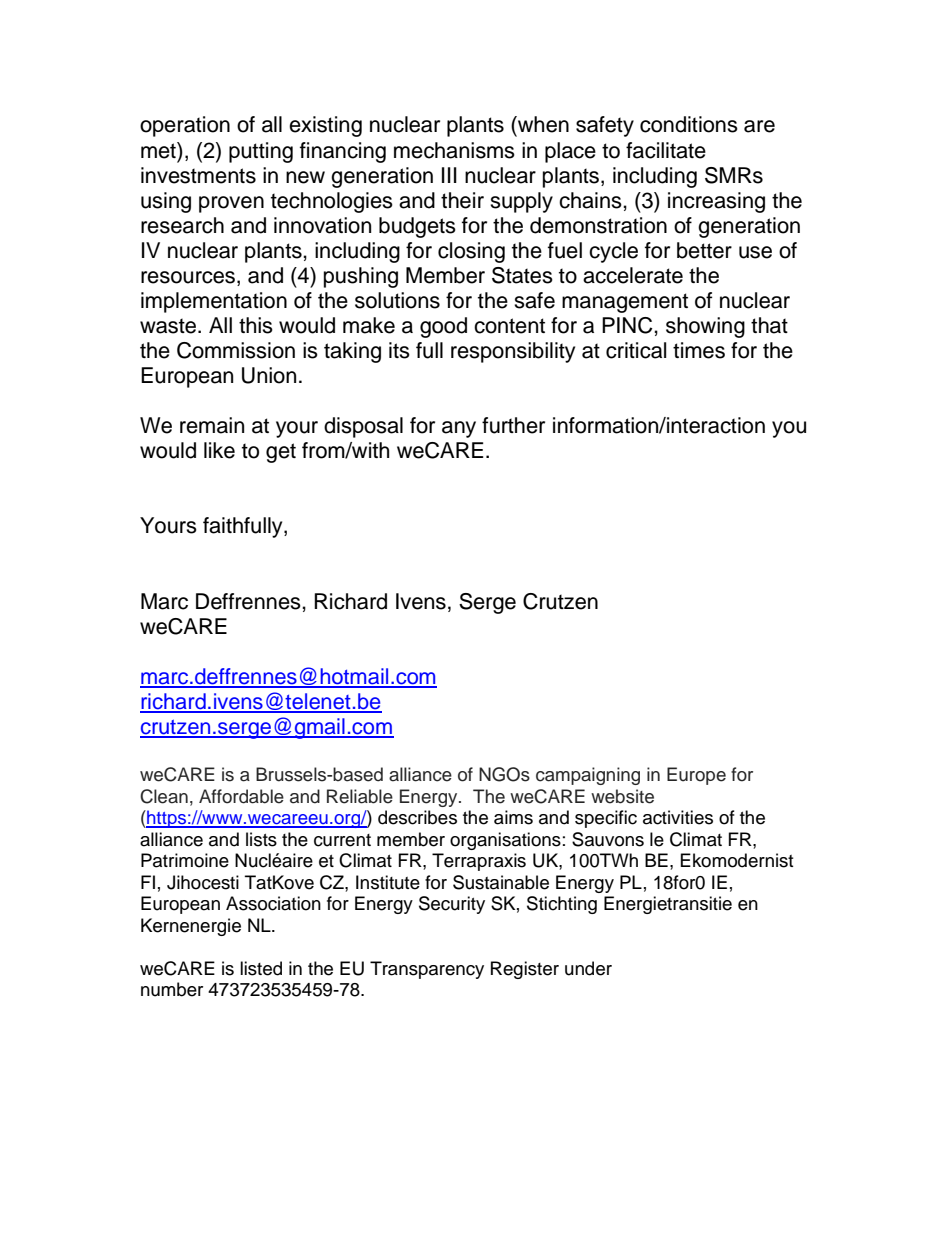 The height and width of the image is (1233, 952). I want to click on implementation, so click(214, 302).
